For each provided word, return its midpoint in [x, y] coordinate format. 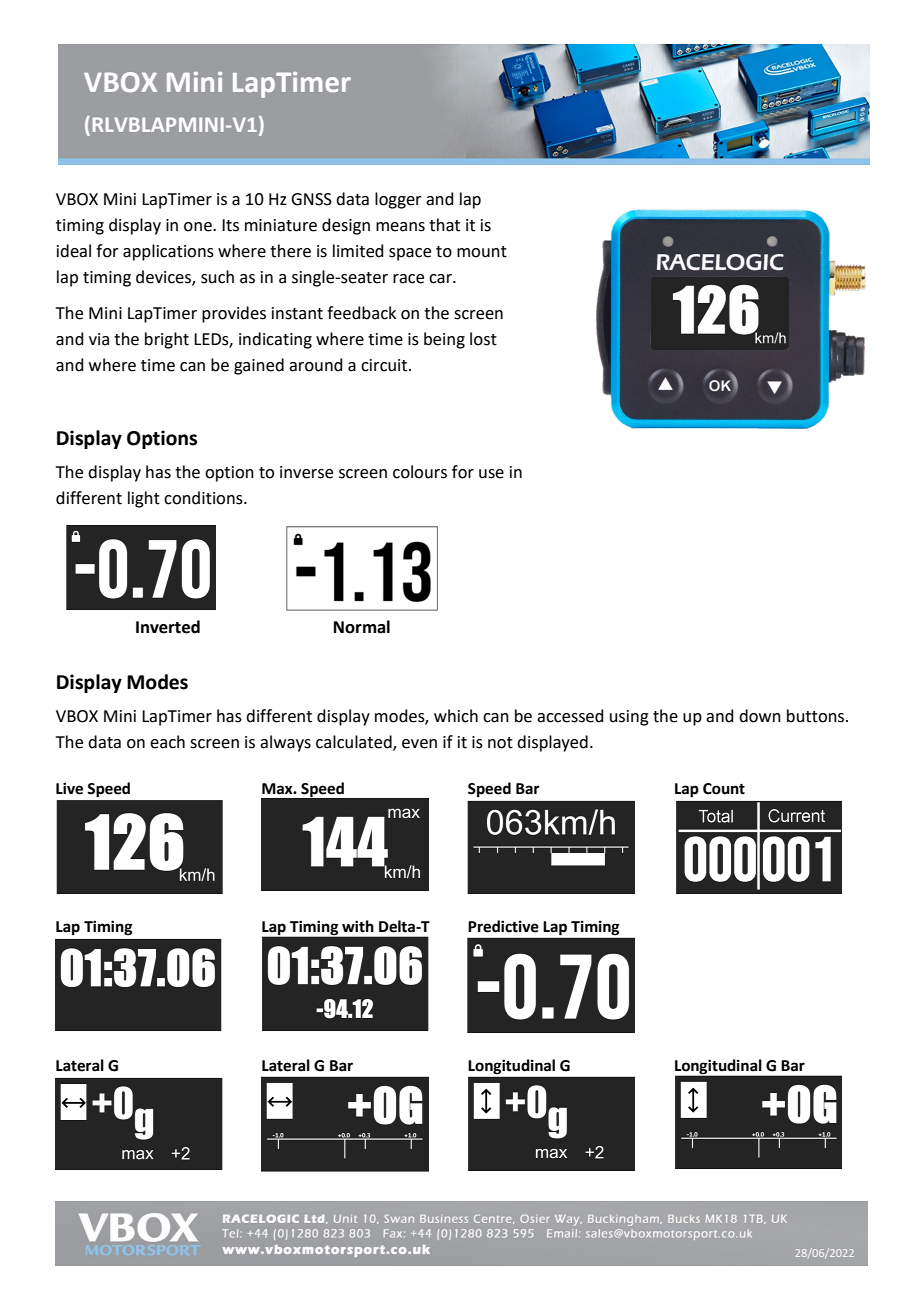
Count [724, 789]
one [199, 227]
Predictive [503, 926]
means [400, 227]
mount [482, 252]
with [358, 926]
